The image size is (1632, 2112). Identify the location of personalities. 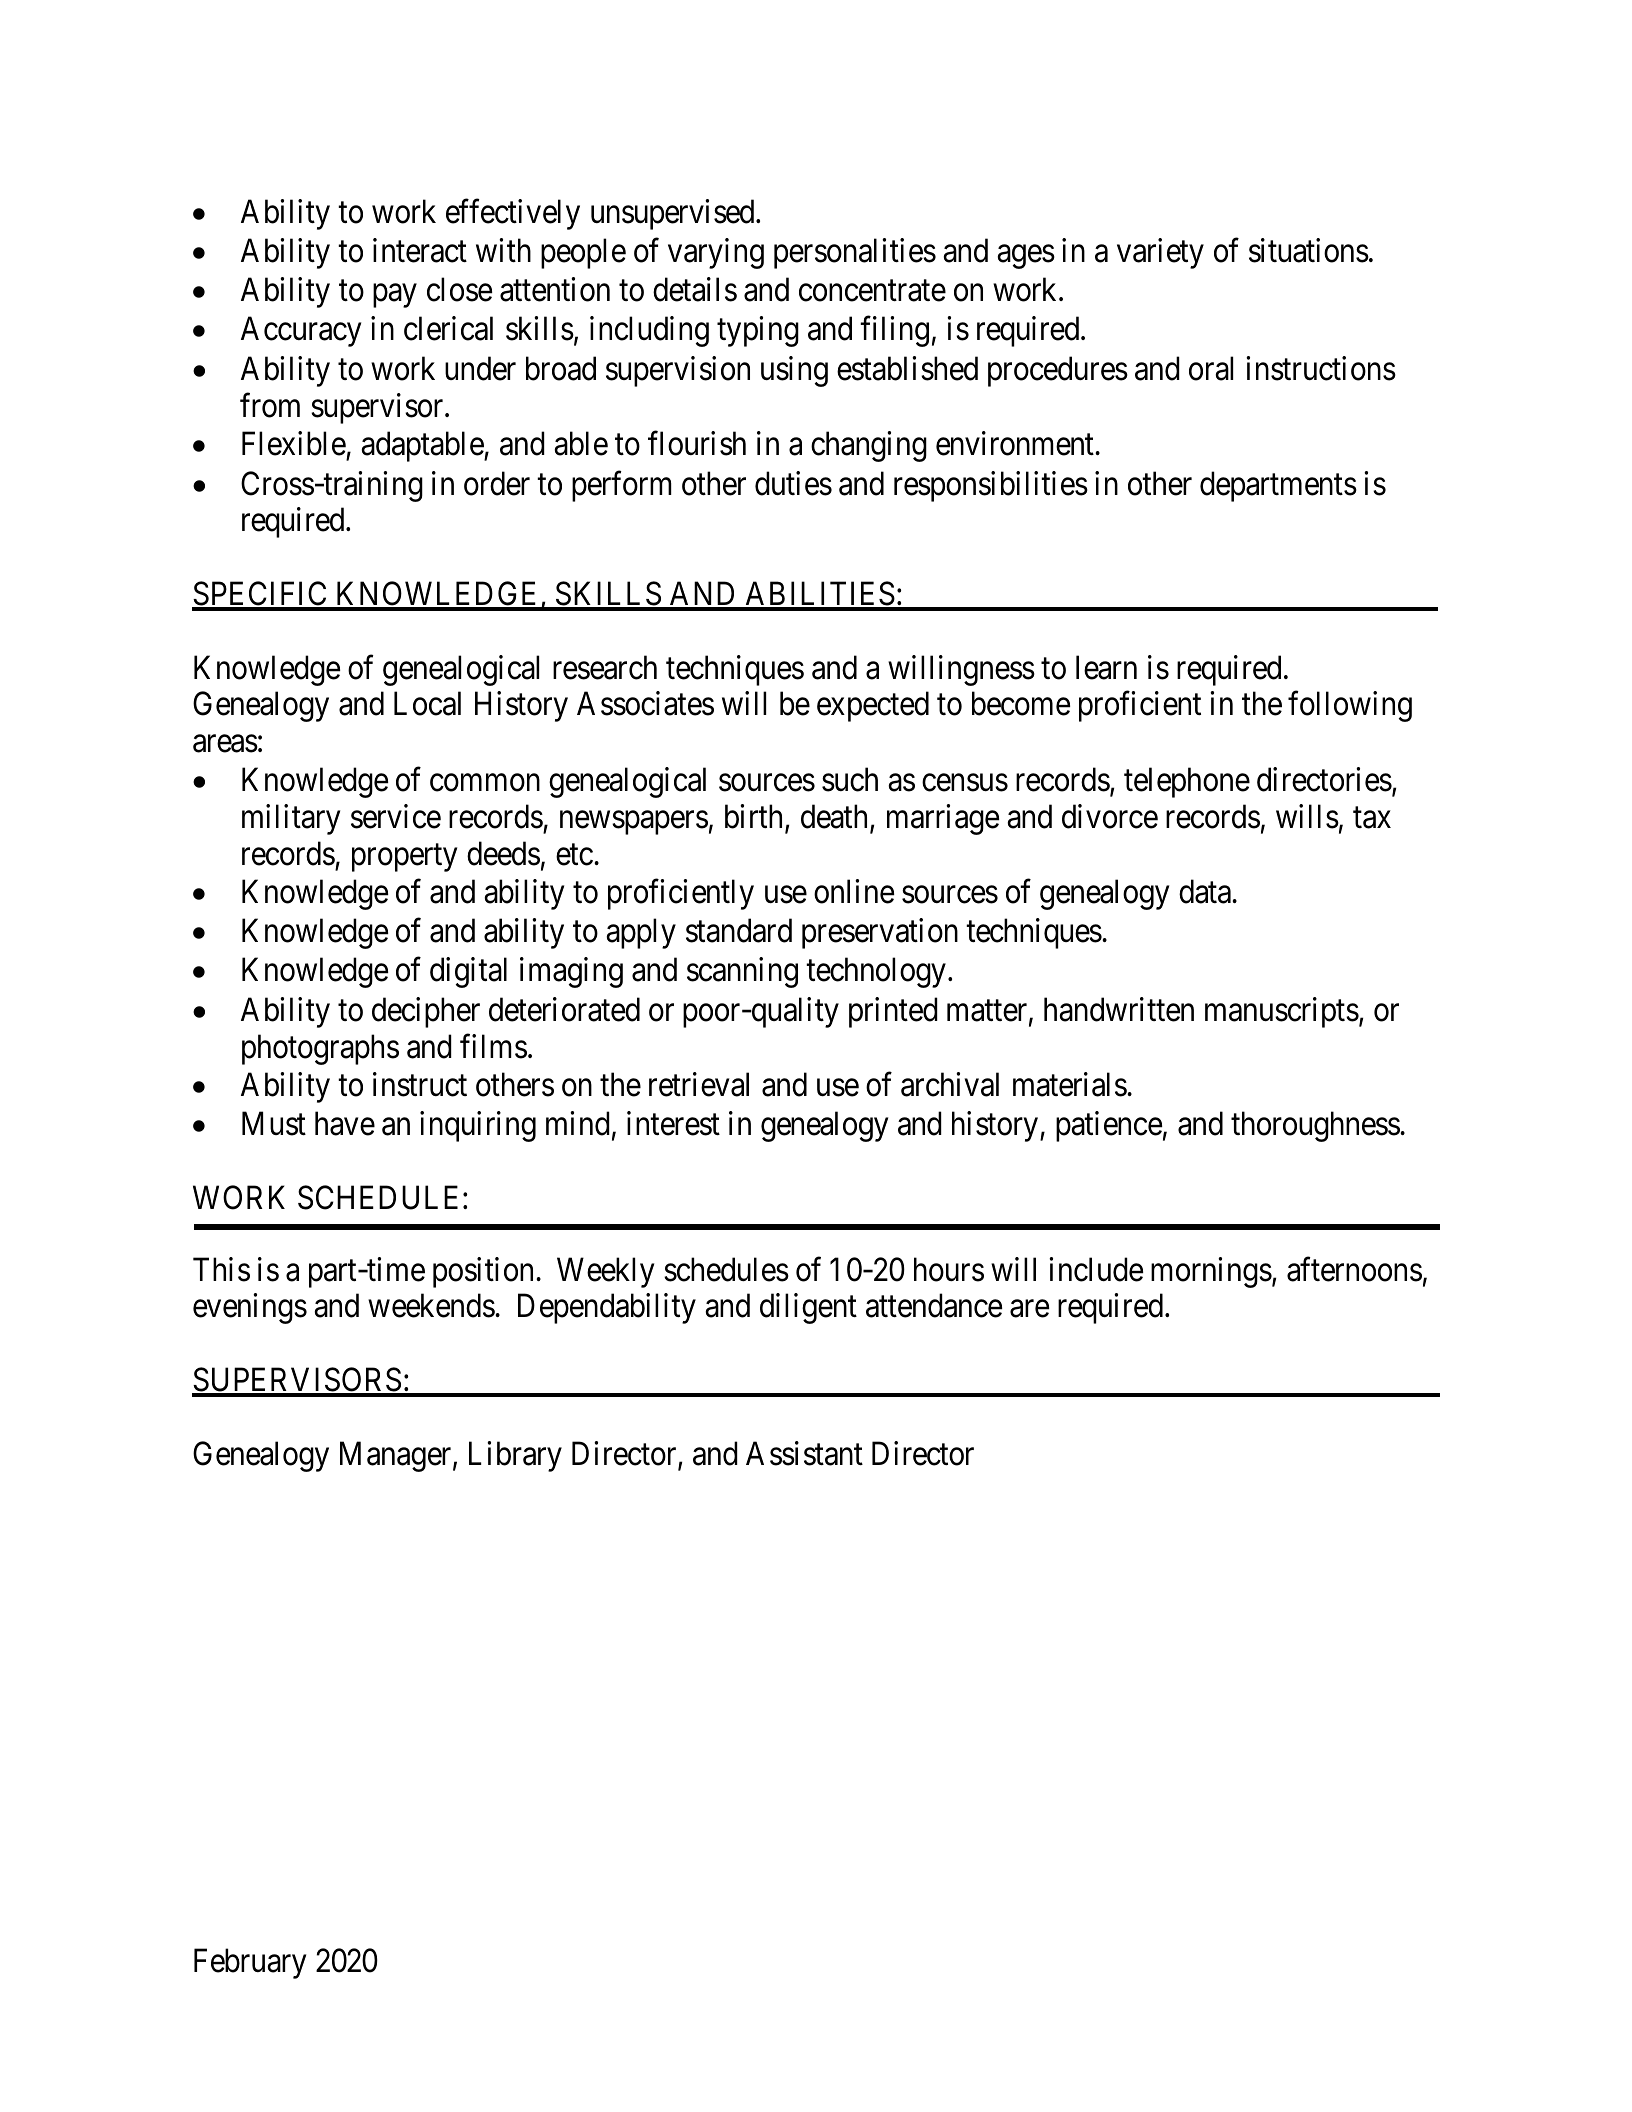
(855, 253).
